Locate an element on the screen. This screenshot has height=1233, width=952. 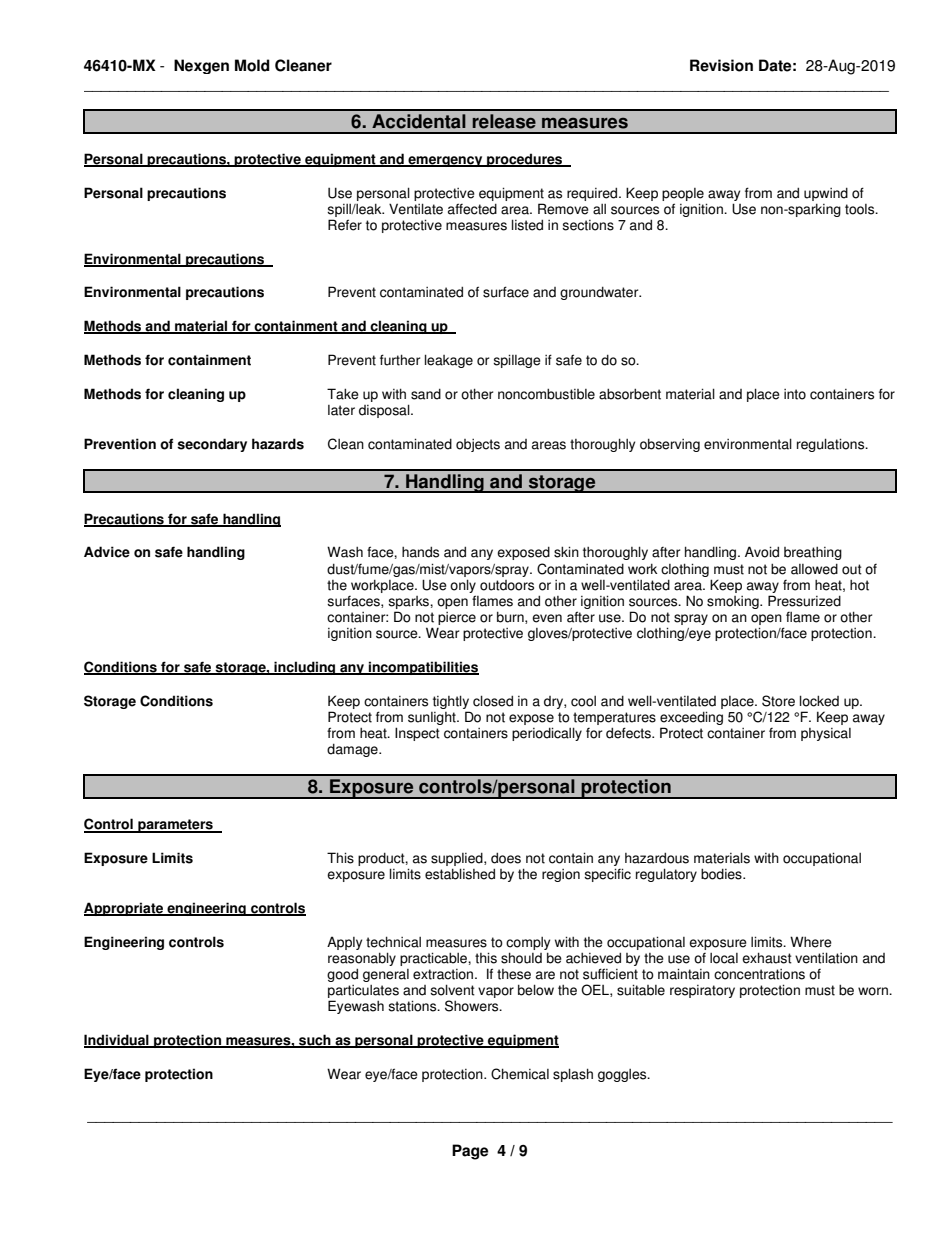
Mold is located at coordinates (252, 65).
